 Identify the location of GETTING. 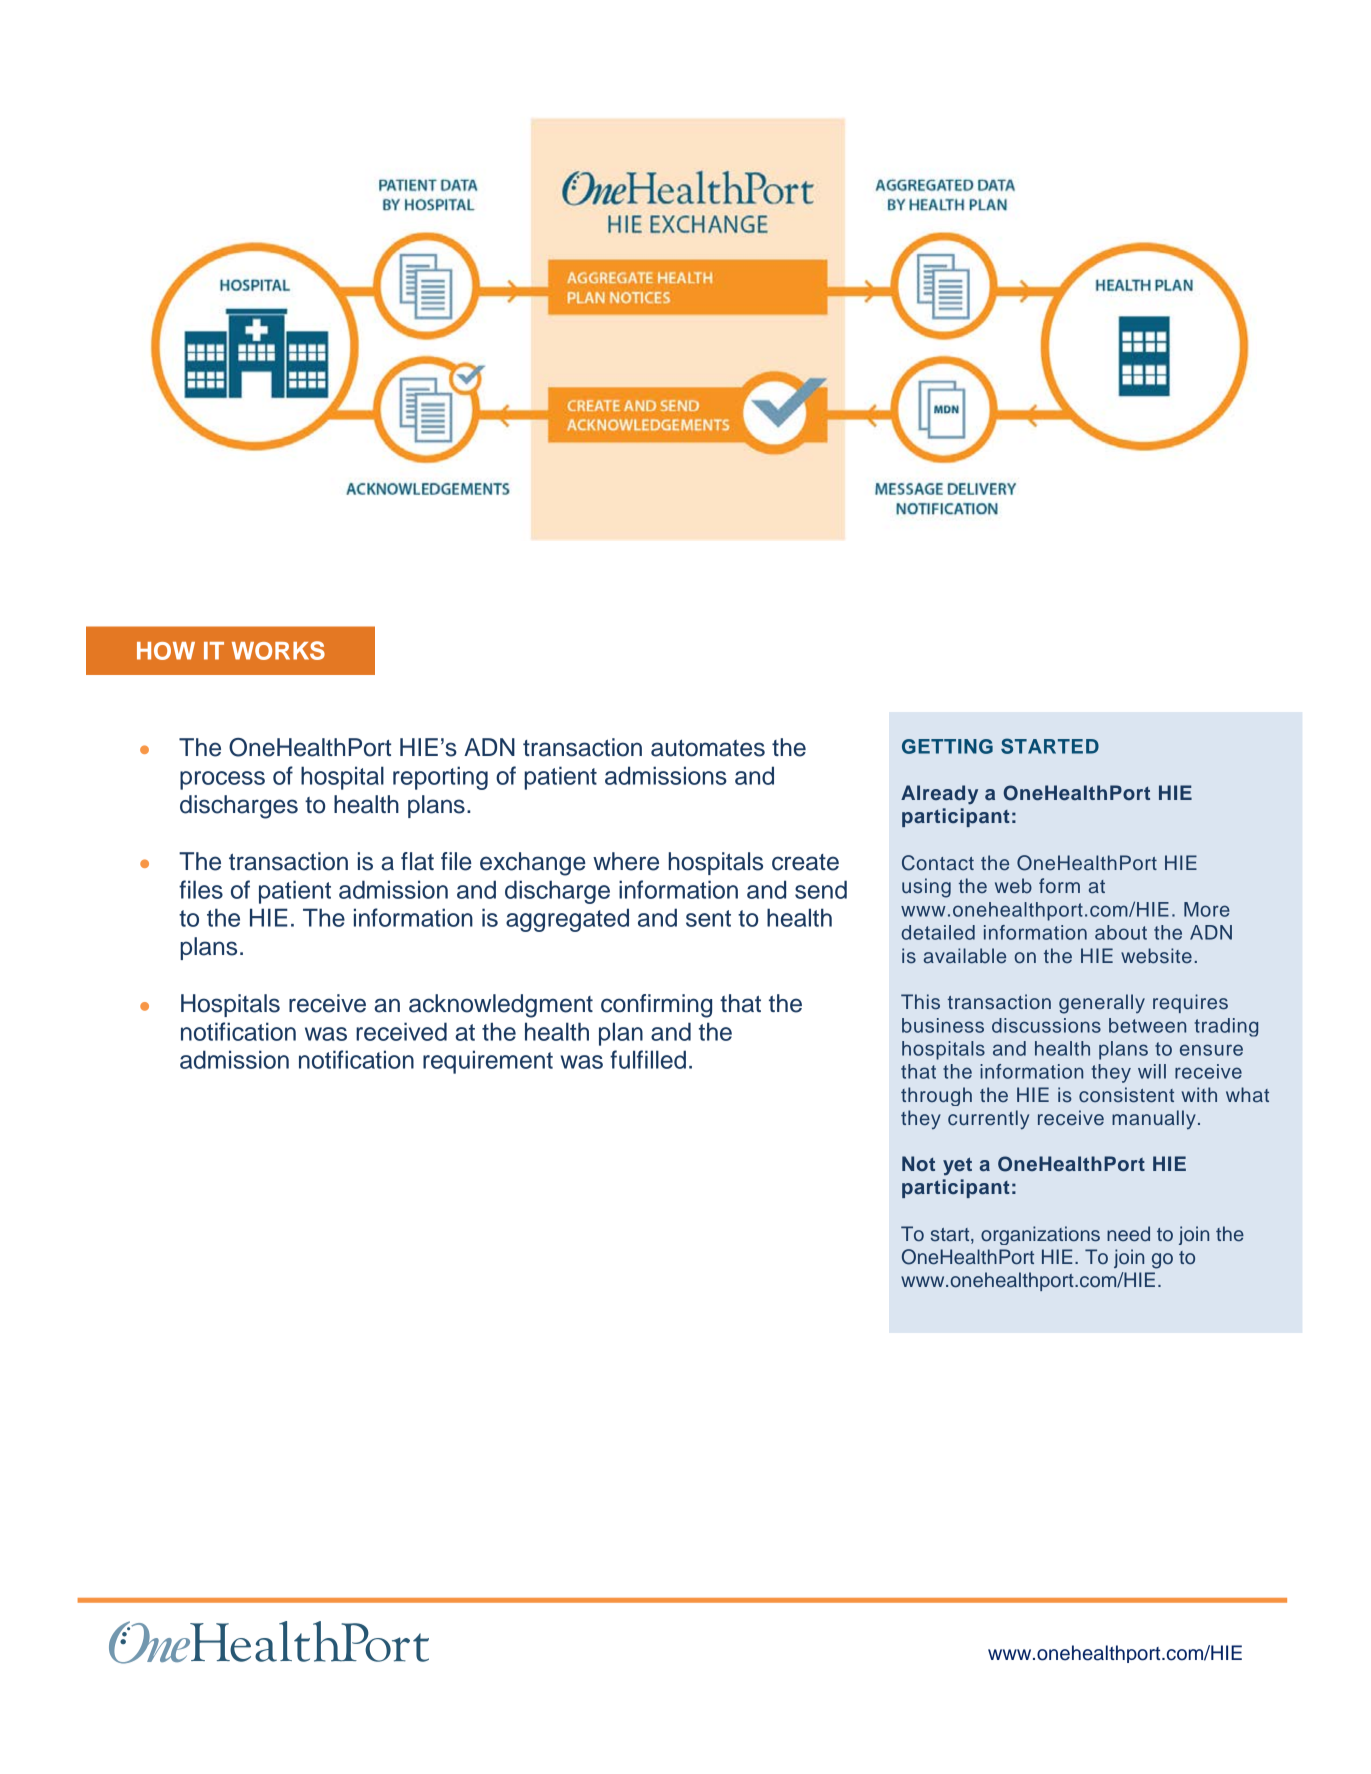
(947, 746).
